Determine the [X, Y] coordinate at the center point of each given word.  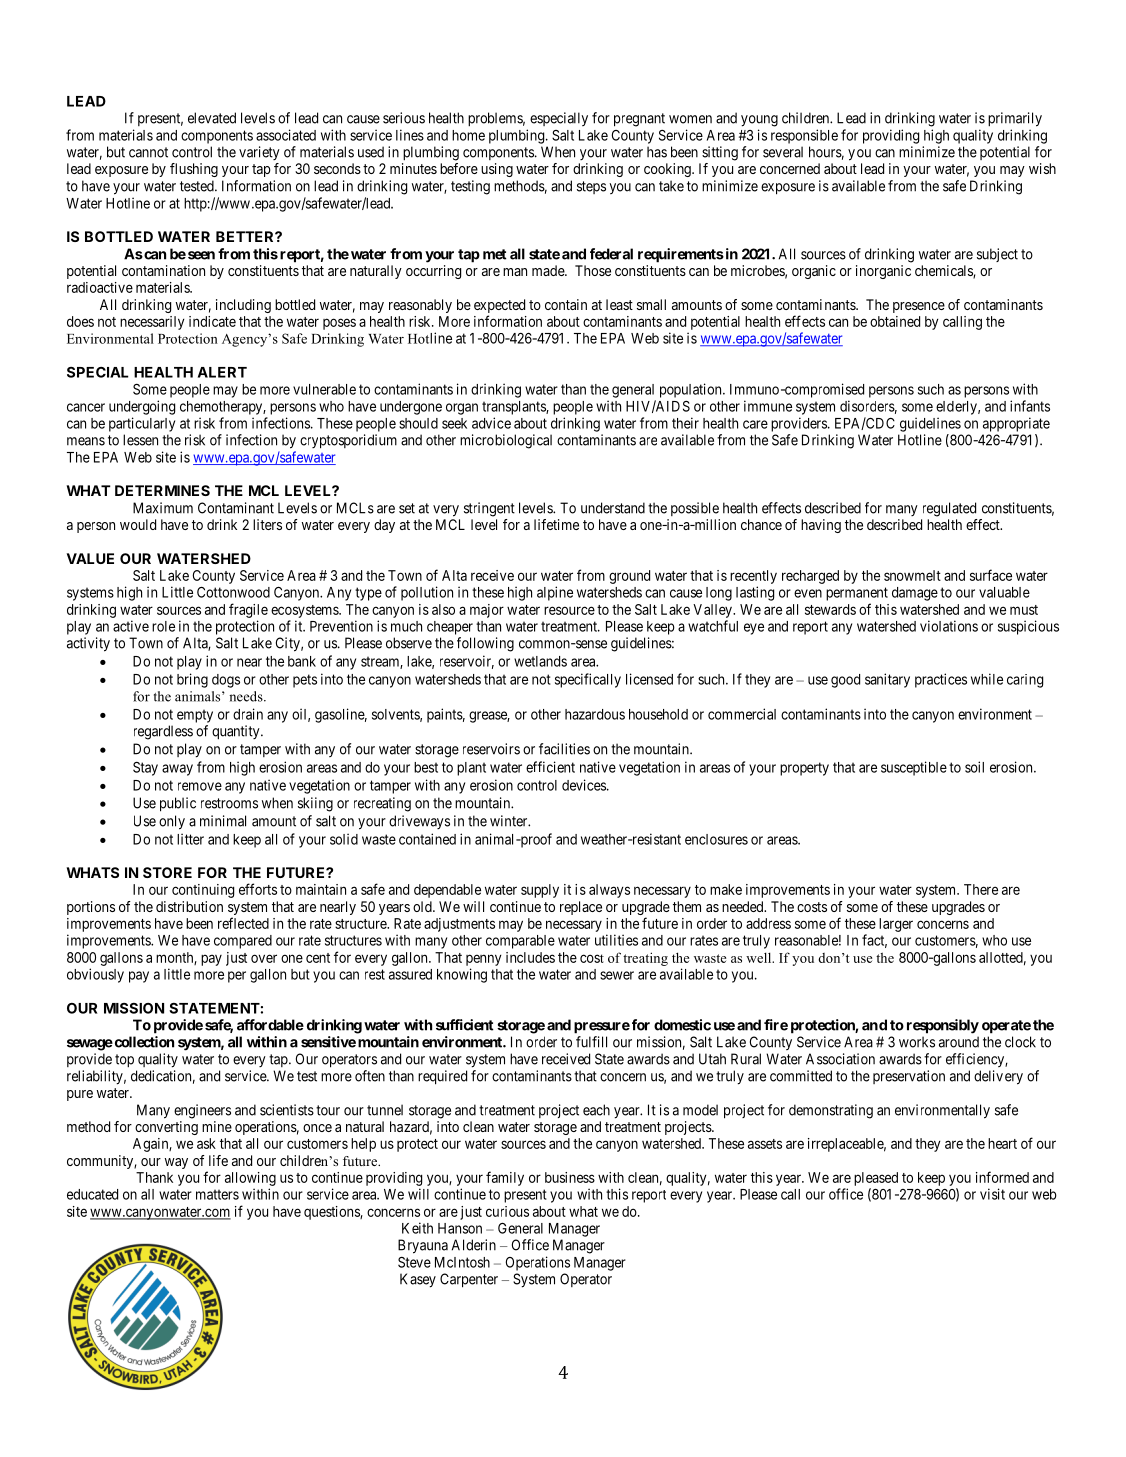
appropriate [1016, 424]
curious [507, 1211]
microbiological [506, 441]
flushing [194, 170]
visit [992, 1194]
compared [243, 942]
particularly [142, 424]
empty [195, 716]
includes [530, 957]
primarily [1015, 119]
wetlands [540, 661]
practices [941, 680]
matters [217, 1194]
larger [896, 925]
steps [591, 187]
